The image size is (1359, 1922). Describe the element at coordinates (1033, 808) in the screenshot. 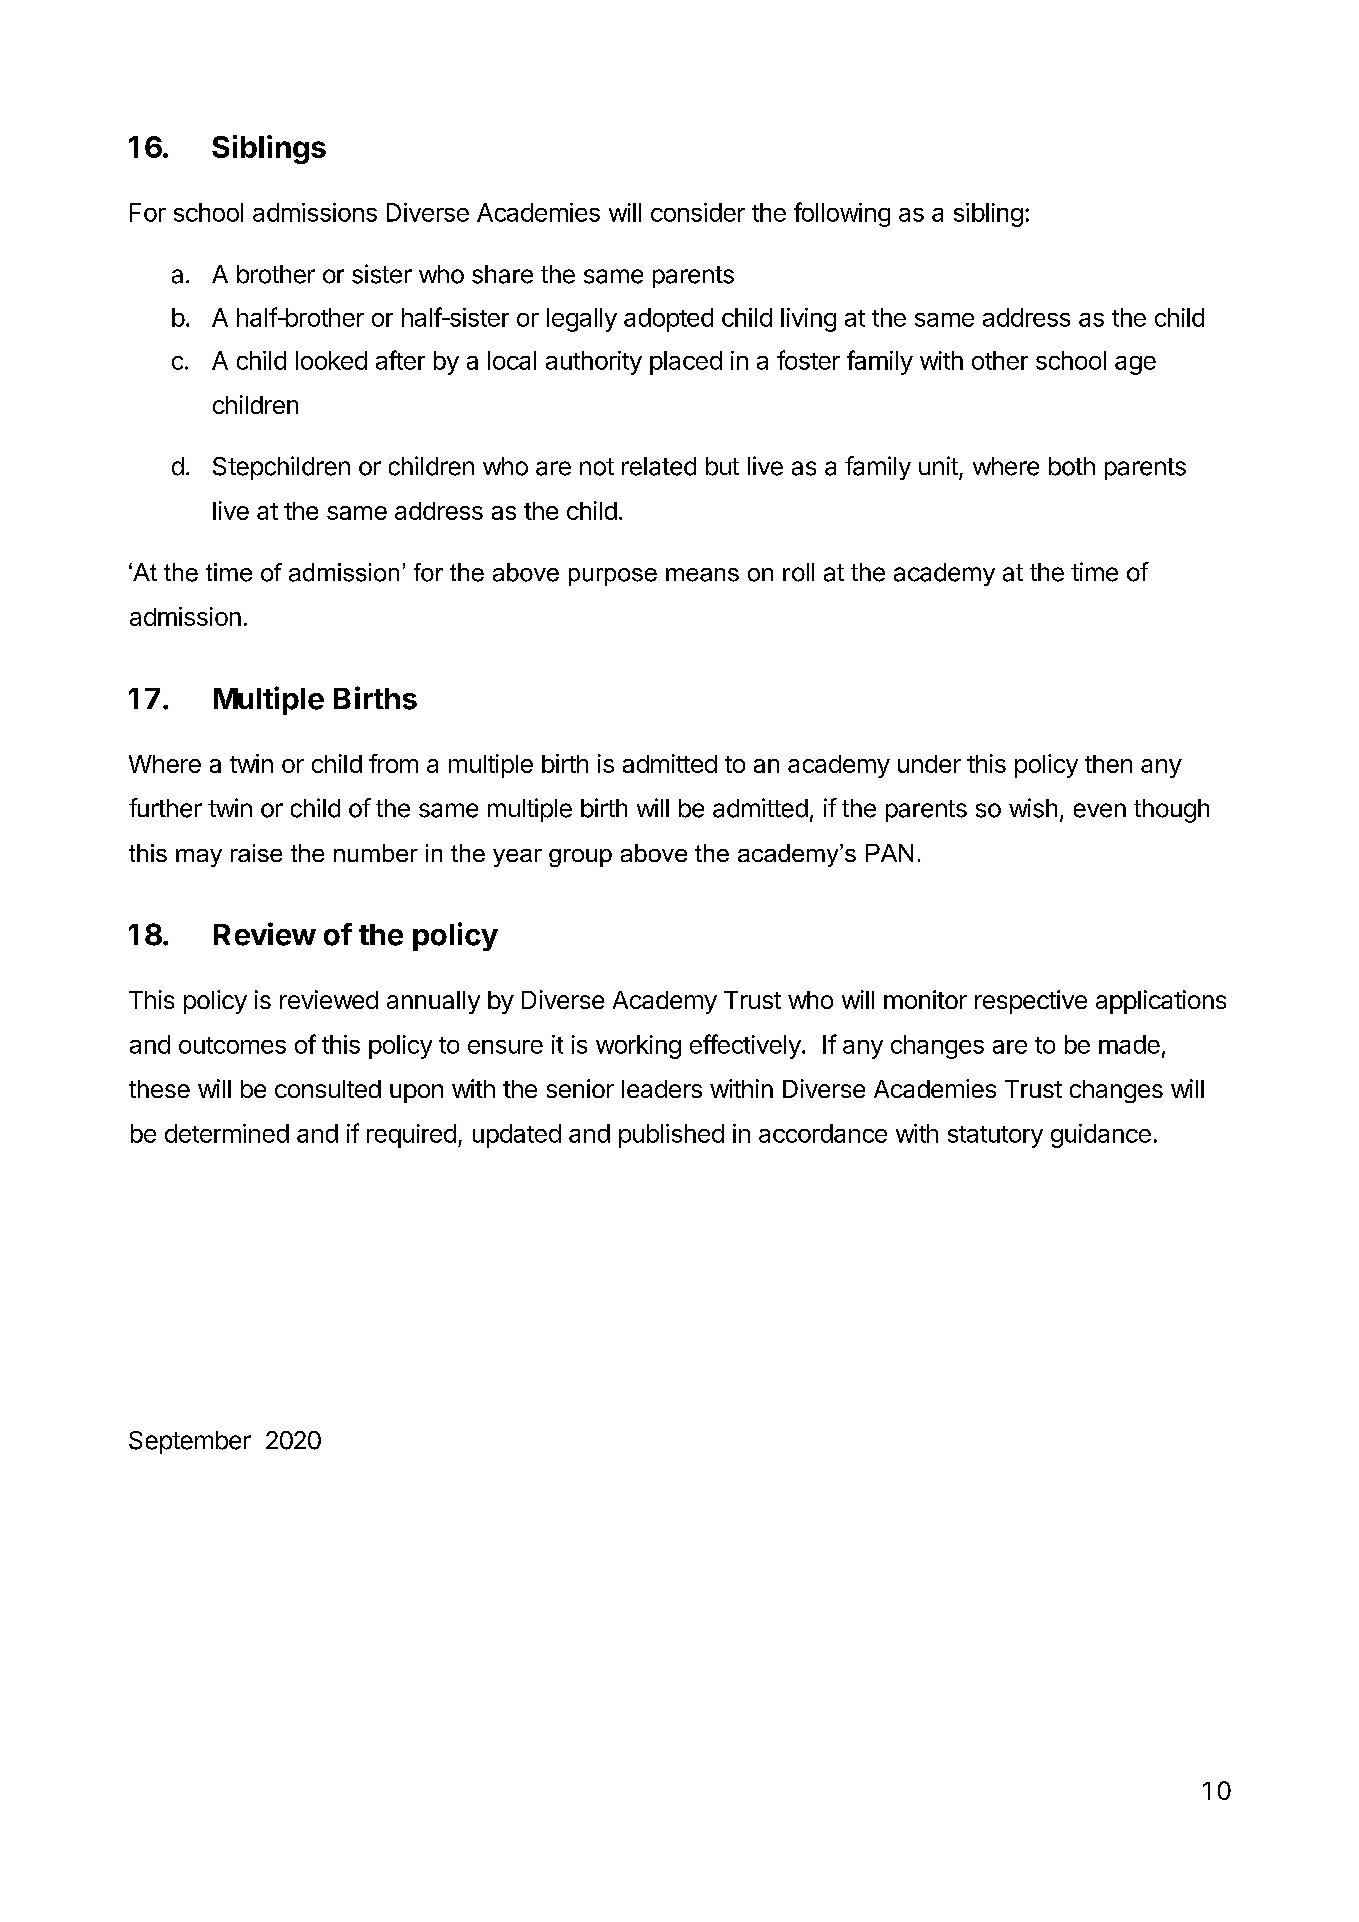

I see `wish` at that location.
